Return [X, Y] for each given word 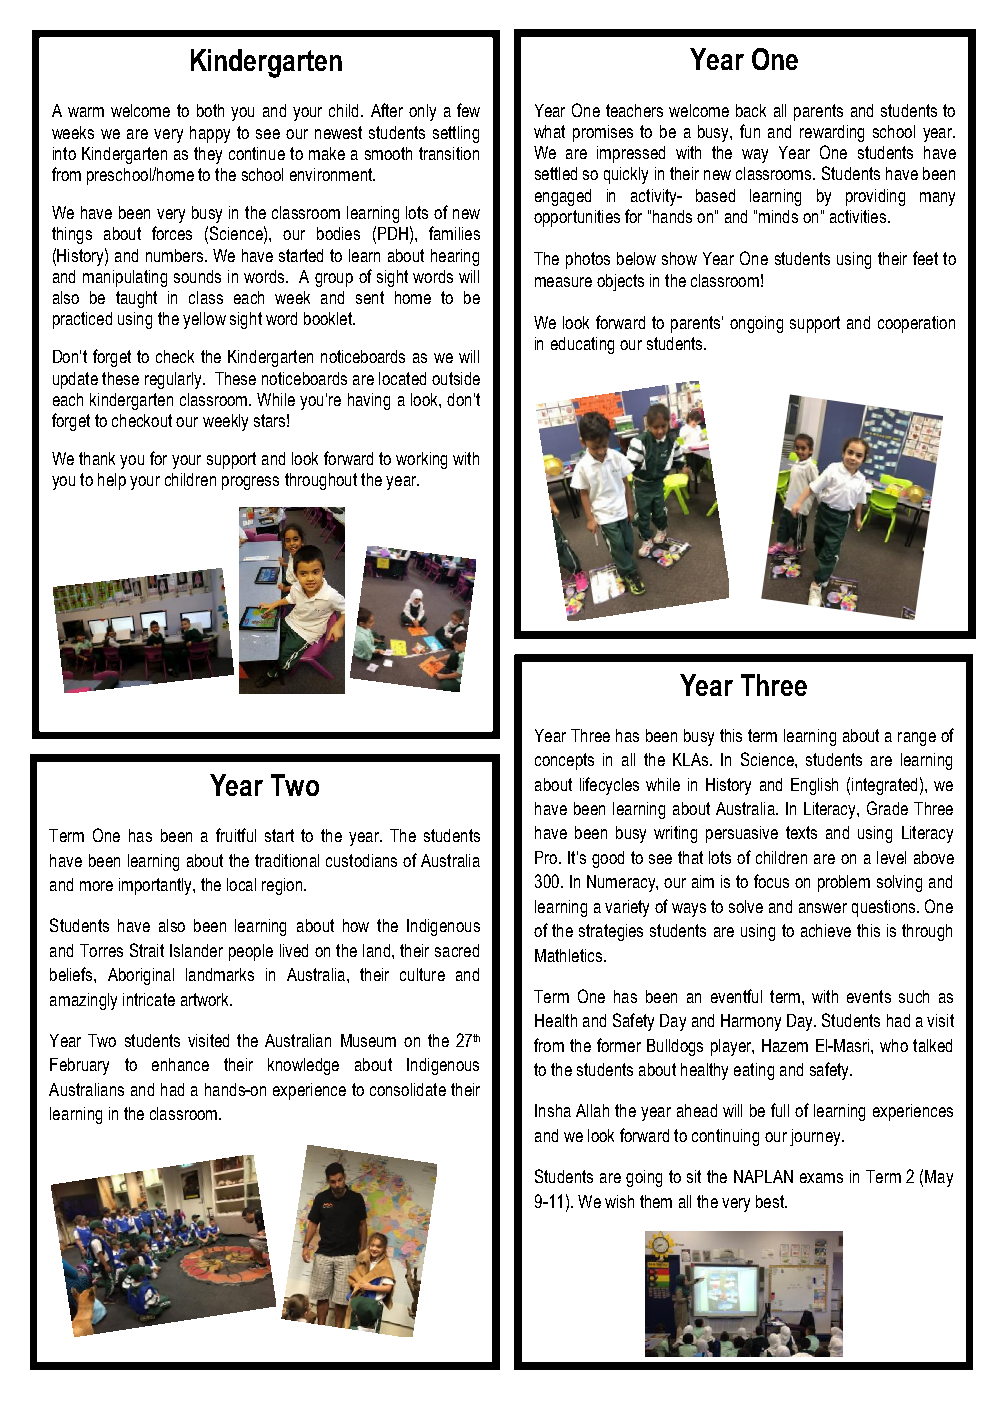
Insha [553, 1110]
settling [456, 134]
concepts [564, 761]
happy [210, 134]
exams [821, 1178]
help [112, 481]
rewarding [832, 133]
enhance [180, 1064]
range [917, 739]
